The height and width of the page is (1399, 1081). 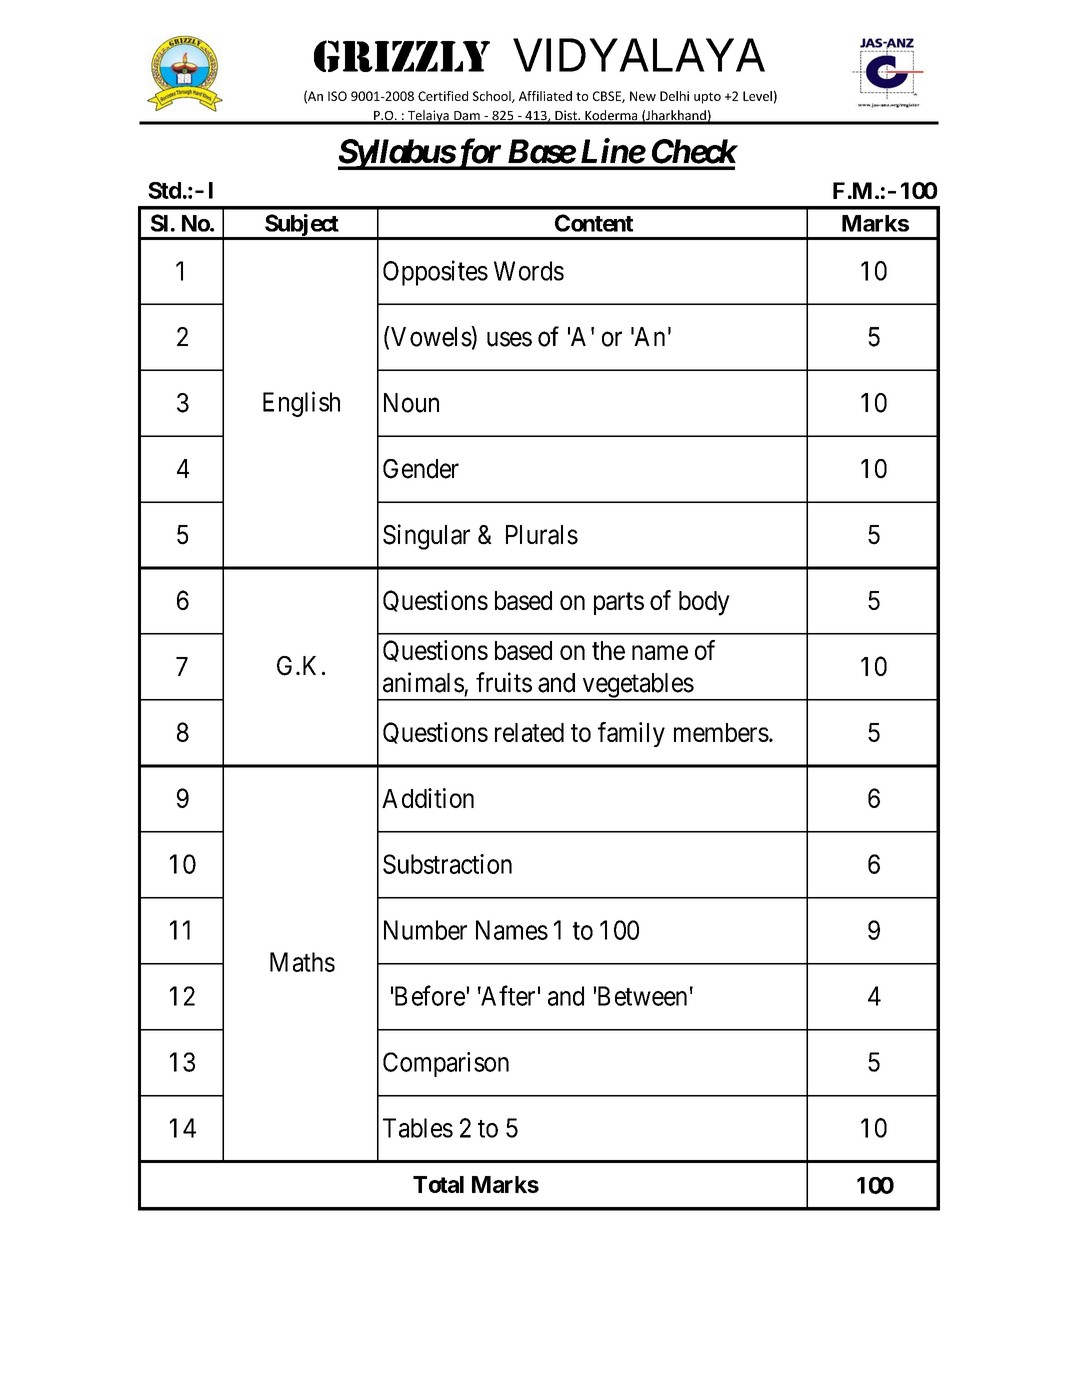 What do you see at coordinates (594, 223) in the page?
I see `Content` at bounding box center [594, 223].
